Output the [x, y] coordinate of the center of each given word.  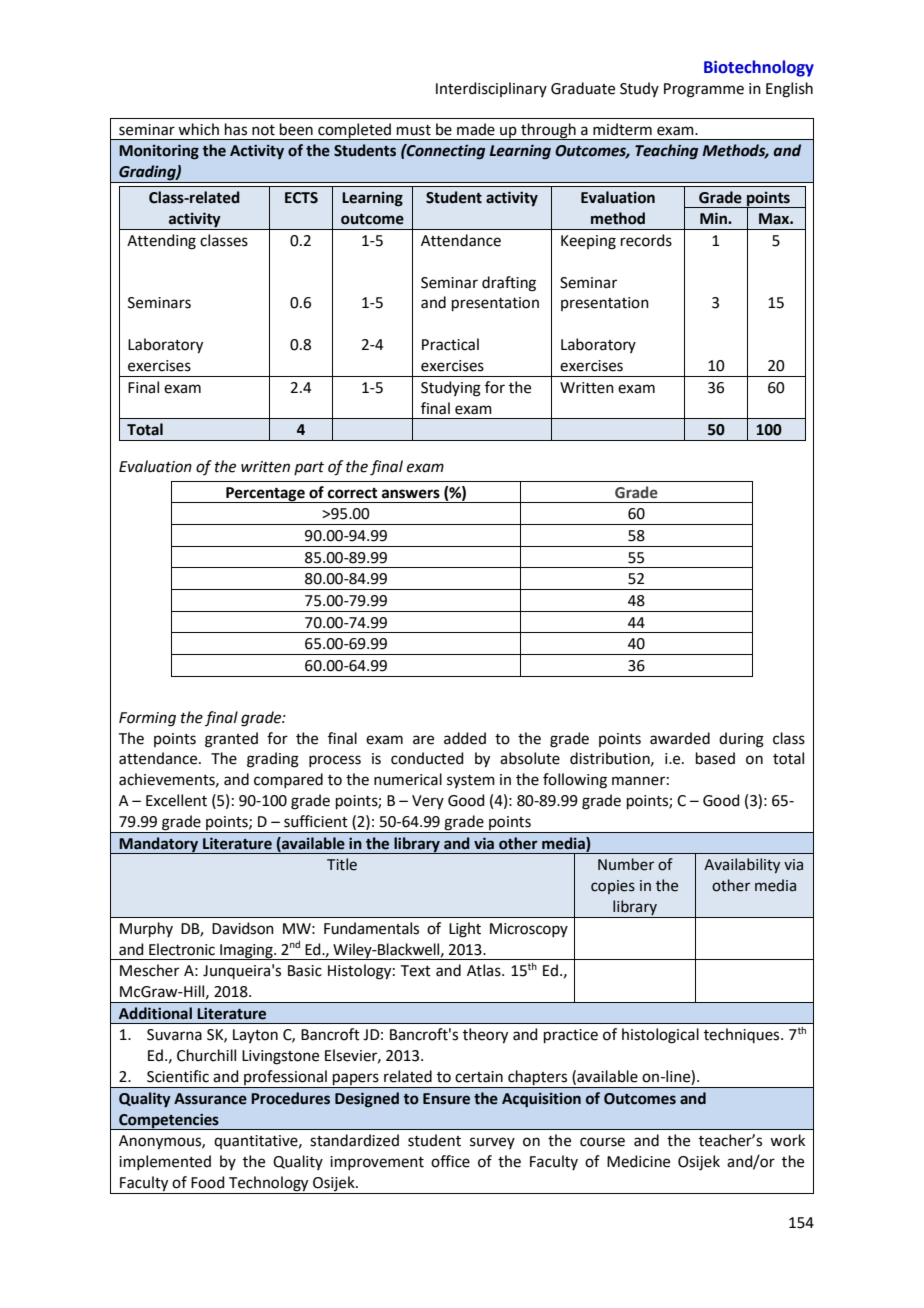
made [476, 129]
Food [208, 1182]
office [450, 1161]
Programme [704, 90]
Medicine [638, 1161]
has [236, 129]
